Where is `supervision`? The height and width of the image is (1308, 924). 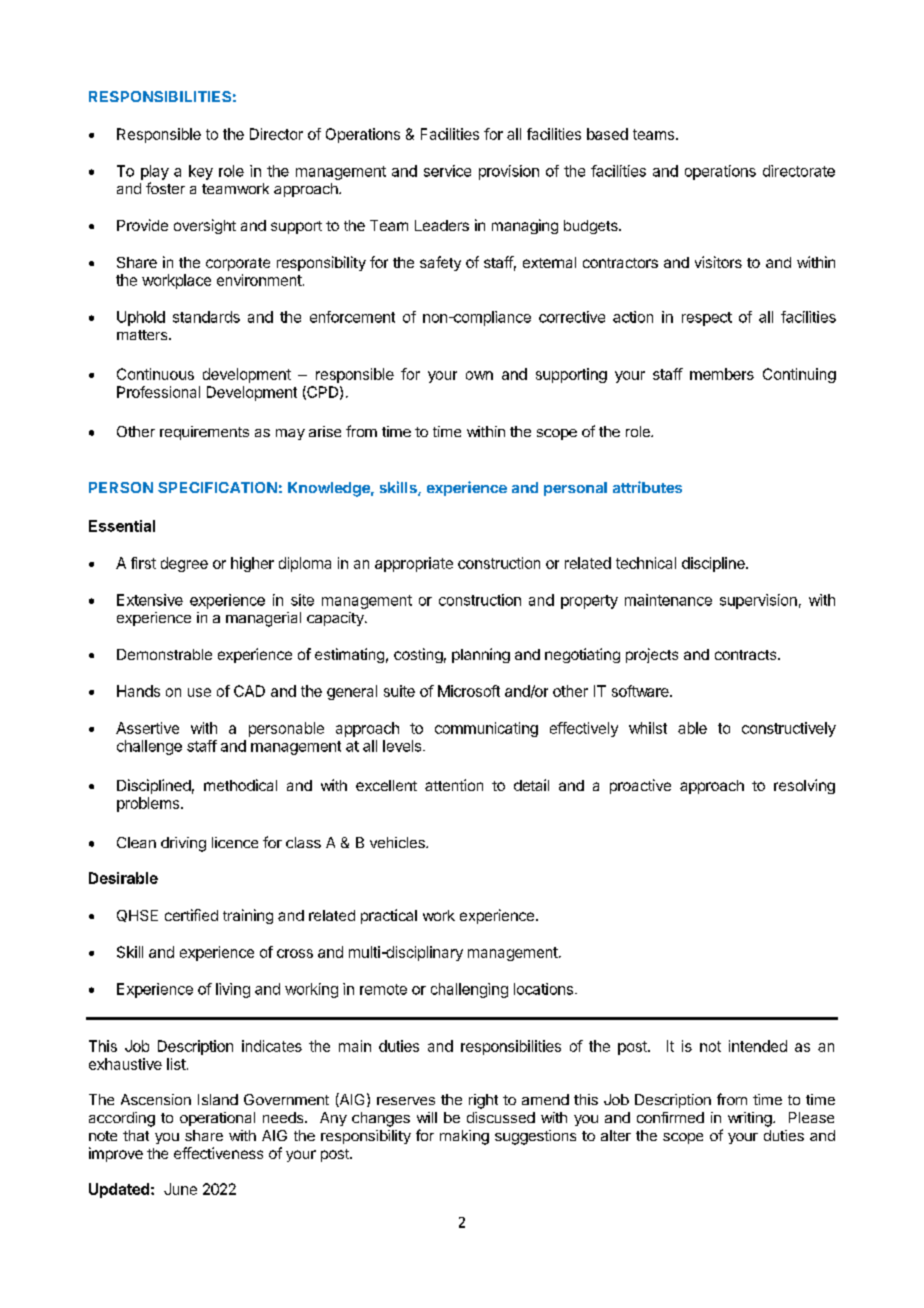 supervision is located at coordinates (758, 601).
